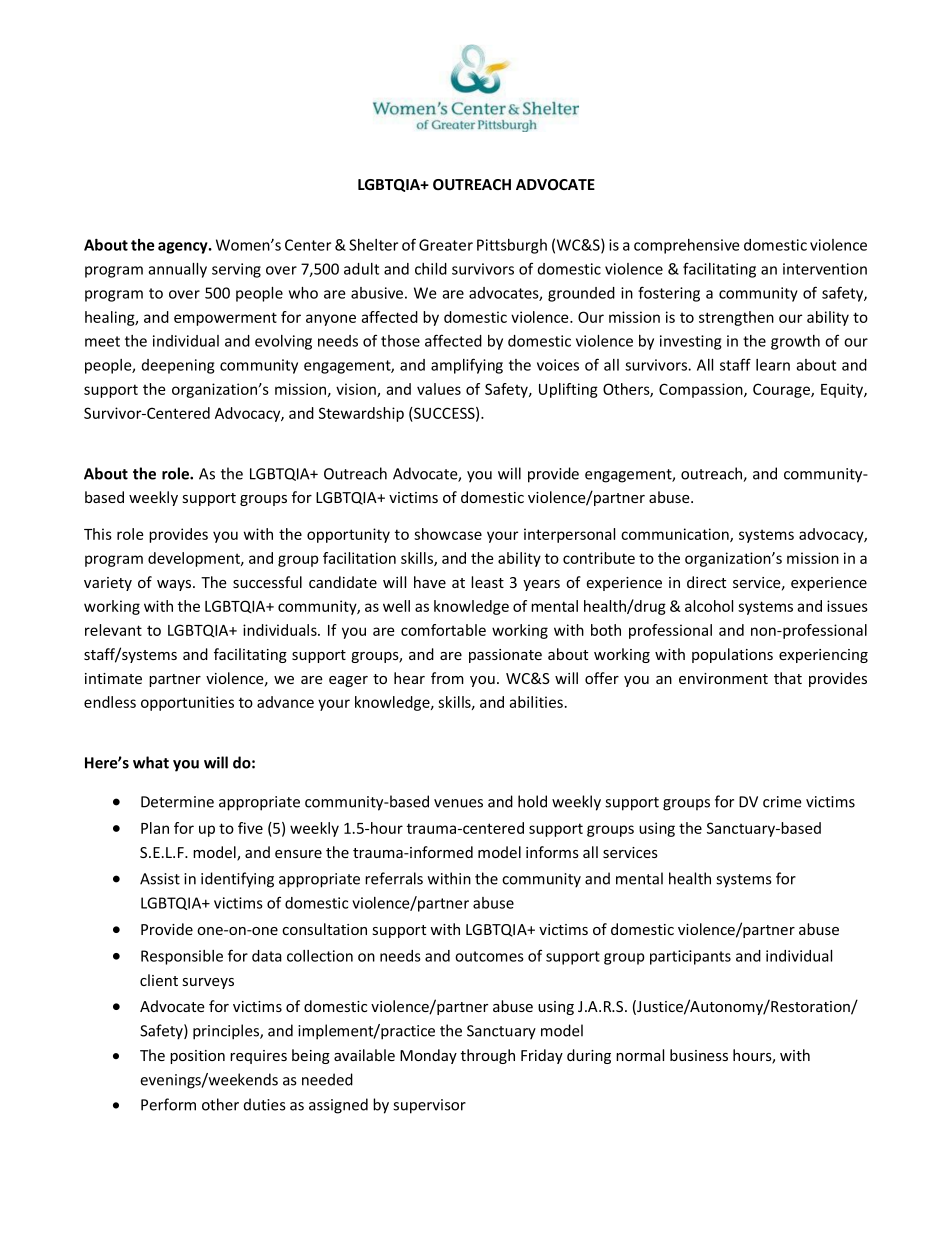  I want to click on communication, so click(676, 535).
